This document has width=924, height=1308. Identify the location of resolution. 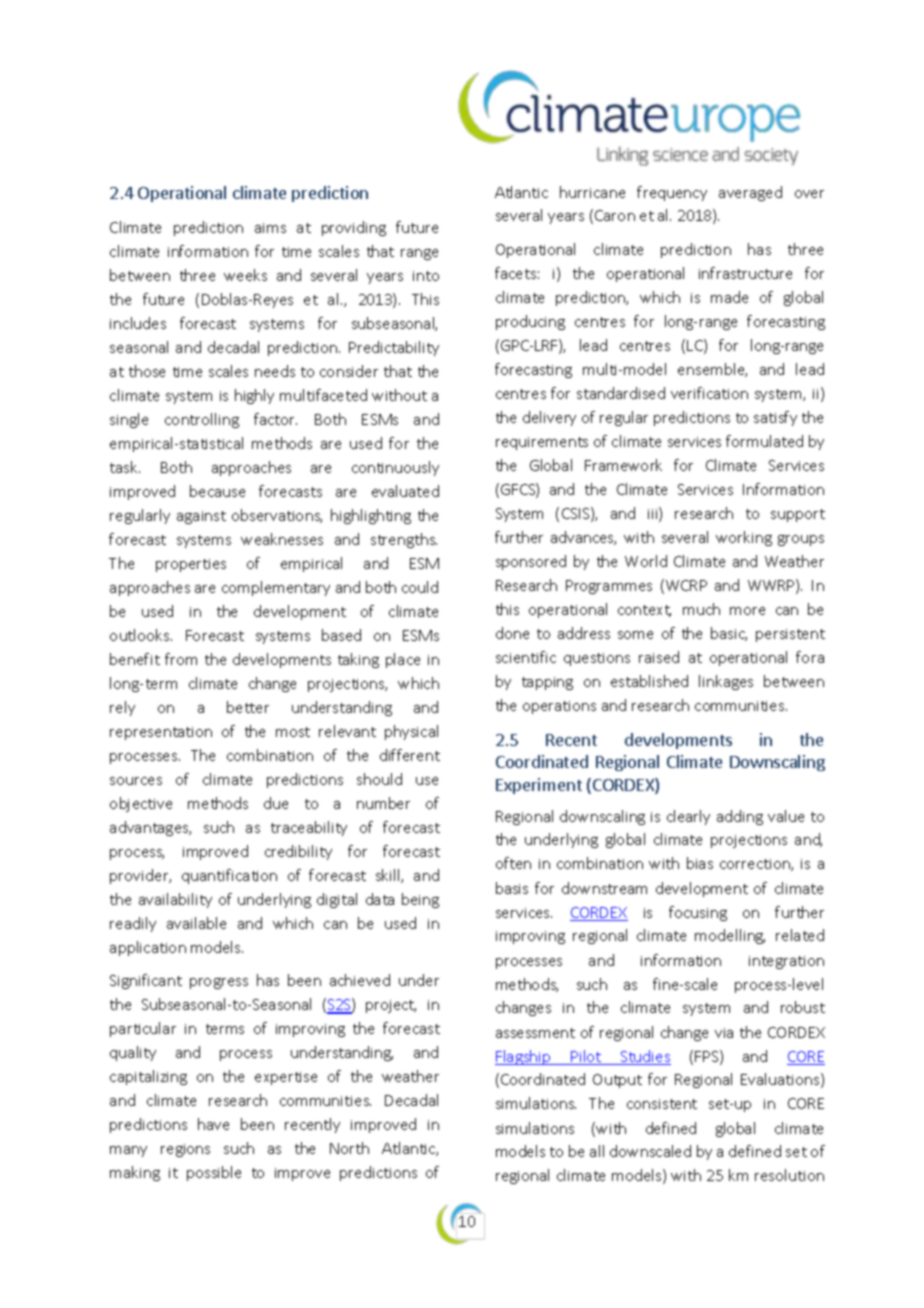
(789, 1175).
